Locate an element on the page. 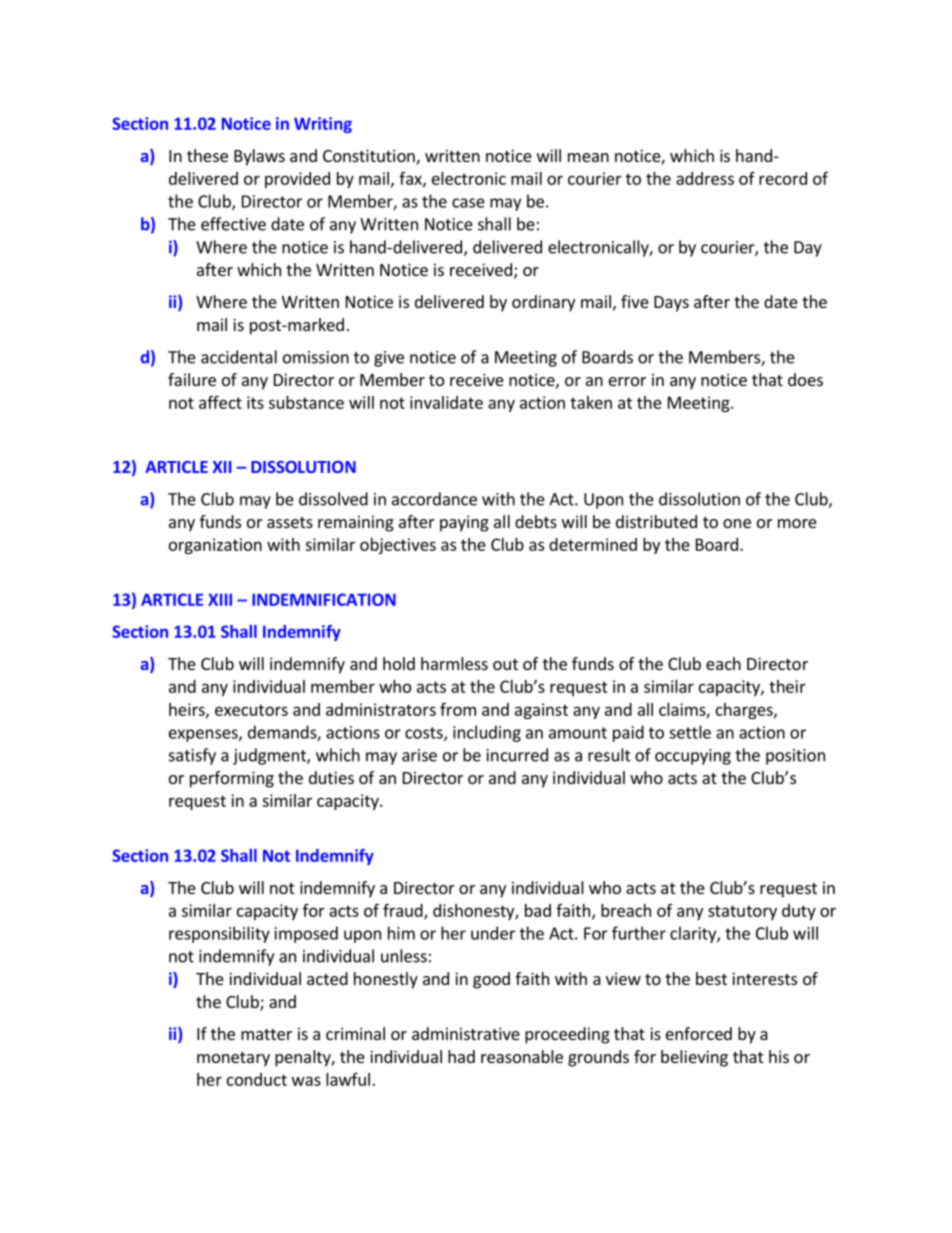  matter is located at coordinates (266, 1034).
